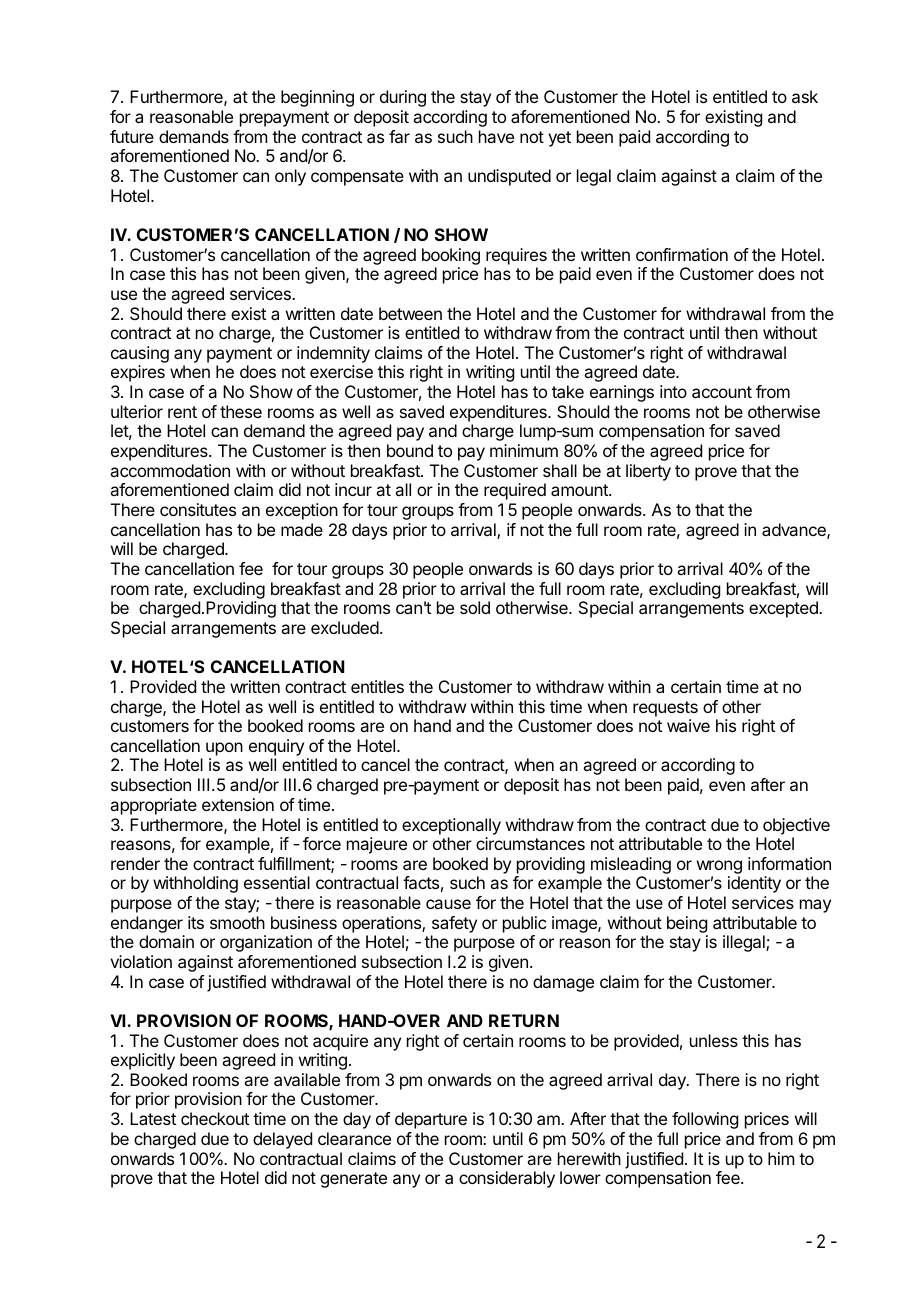 This screenshot has width=924, height=1308. I want to click on ask, so click(805, 96).
